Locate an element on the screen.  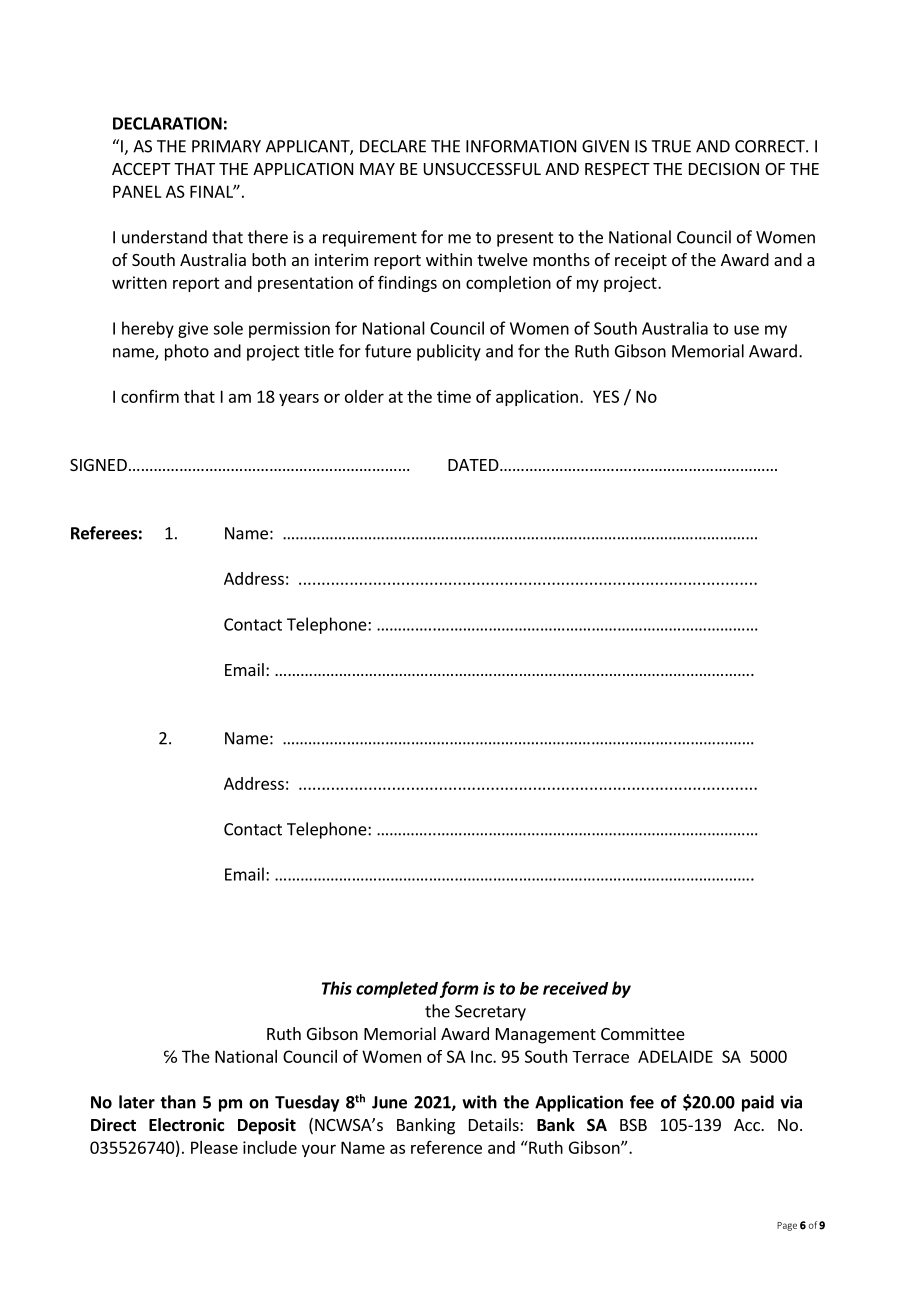
Committee is located at coordinates (643, 1033).
